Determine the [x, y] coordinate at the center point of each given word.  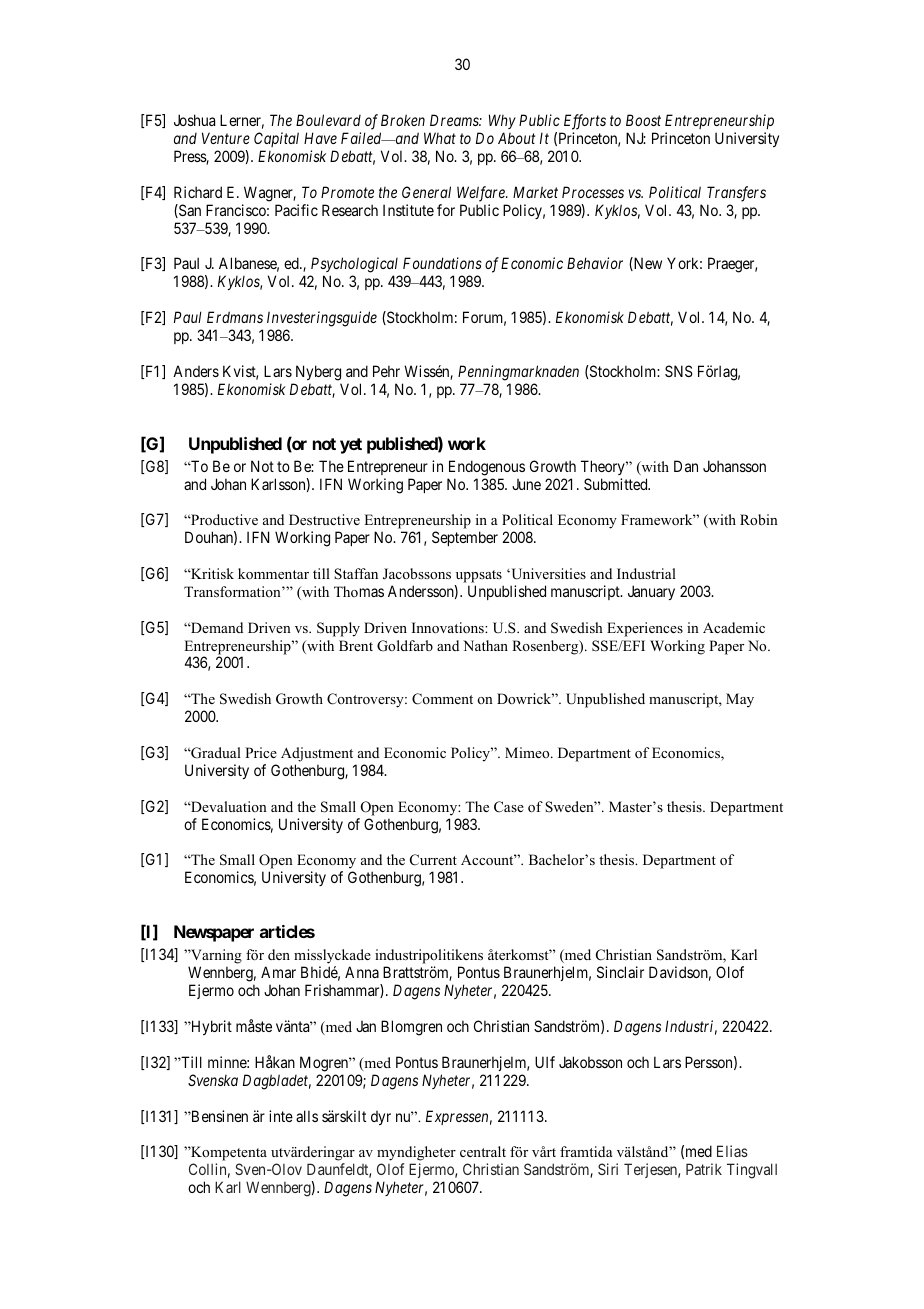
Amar [278, 972]
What [440, 138]
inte [281, 1116]
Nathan [485, 645]
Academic [734, 627]
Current [433, 860]
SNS [679, 371]
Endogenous [487, 468]
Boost [643, 120]
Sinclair [620, 972]
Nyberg [318, 373]
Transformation [233, 591]
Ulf [545, 1062]
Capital [276, 139]
